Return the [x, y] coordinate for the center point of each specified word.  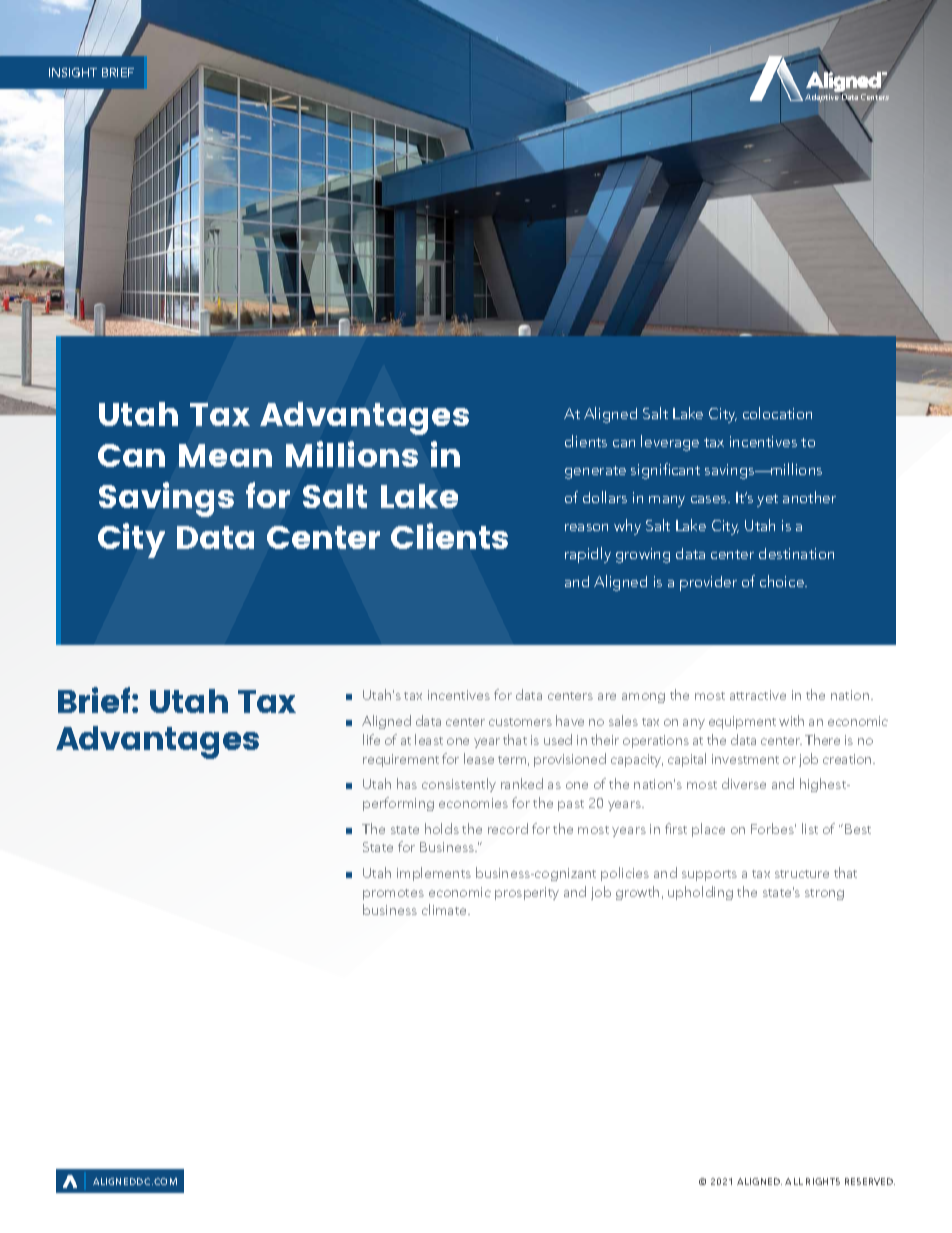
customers [520, 722]
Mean [225, 455]
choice [783, 581]
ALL [794, 1181]
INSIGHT [73, 72]
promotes [393, 894]
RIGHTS [823, 1181]
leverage [670, 443]
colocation [777, 413]
